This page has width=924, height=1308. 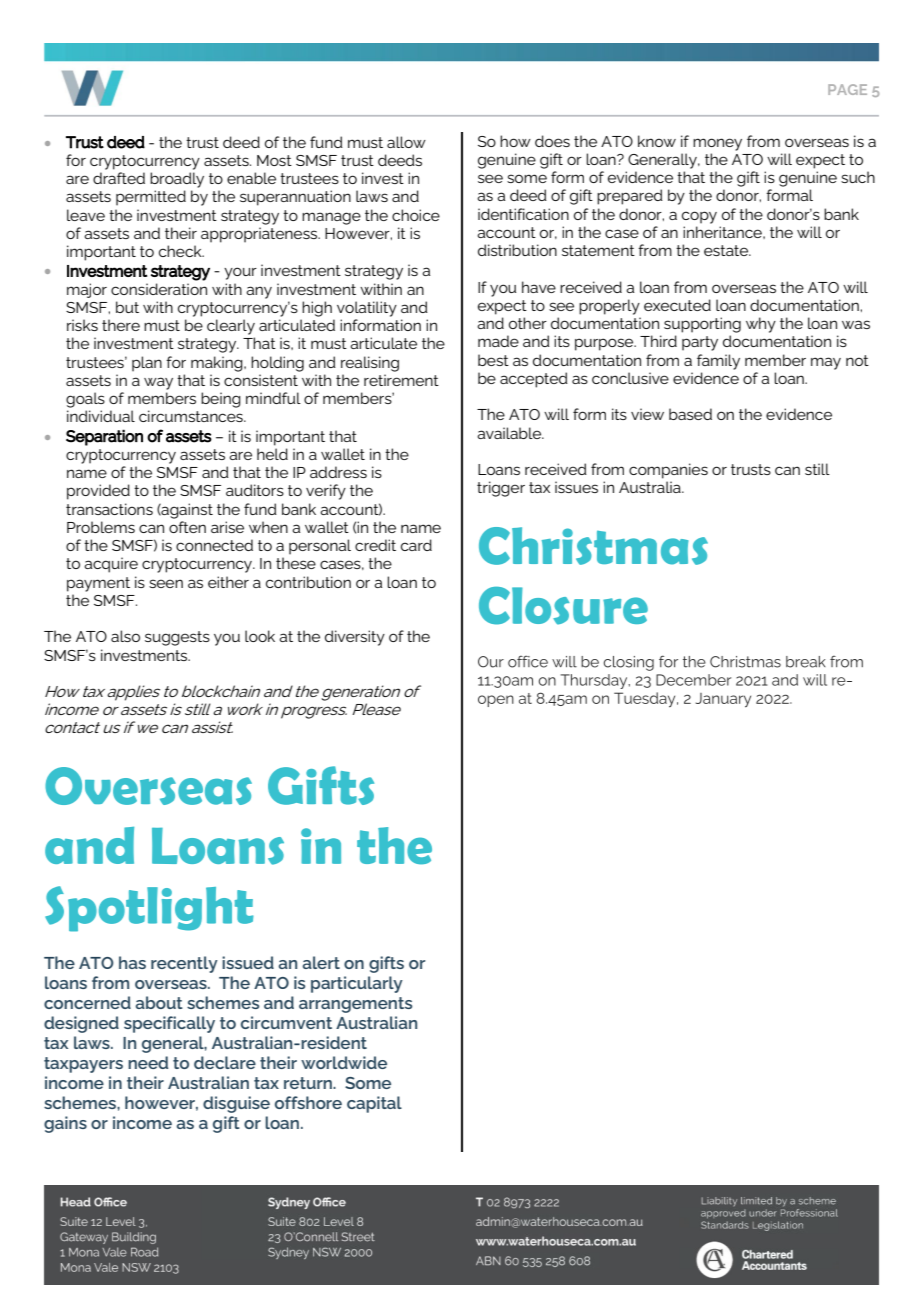 I want to click on allow, so click(x=406, y=142).
